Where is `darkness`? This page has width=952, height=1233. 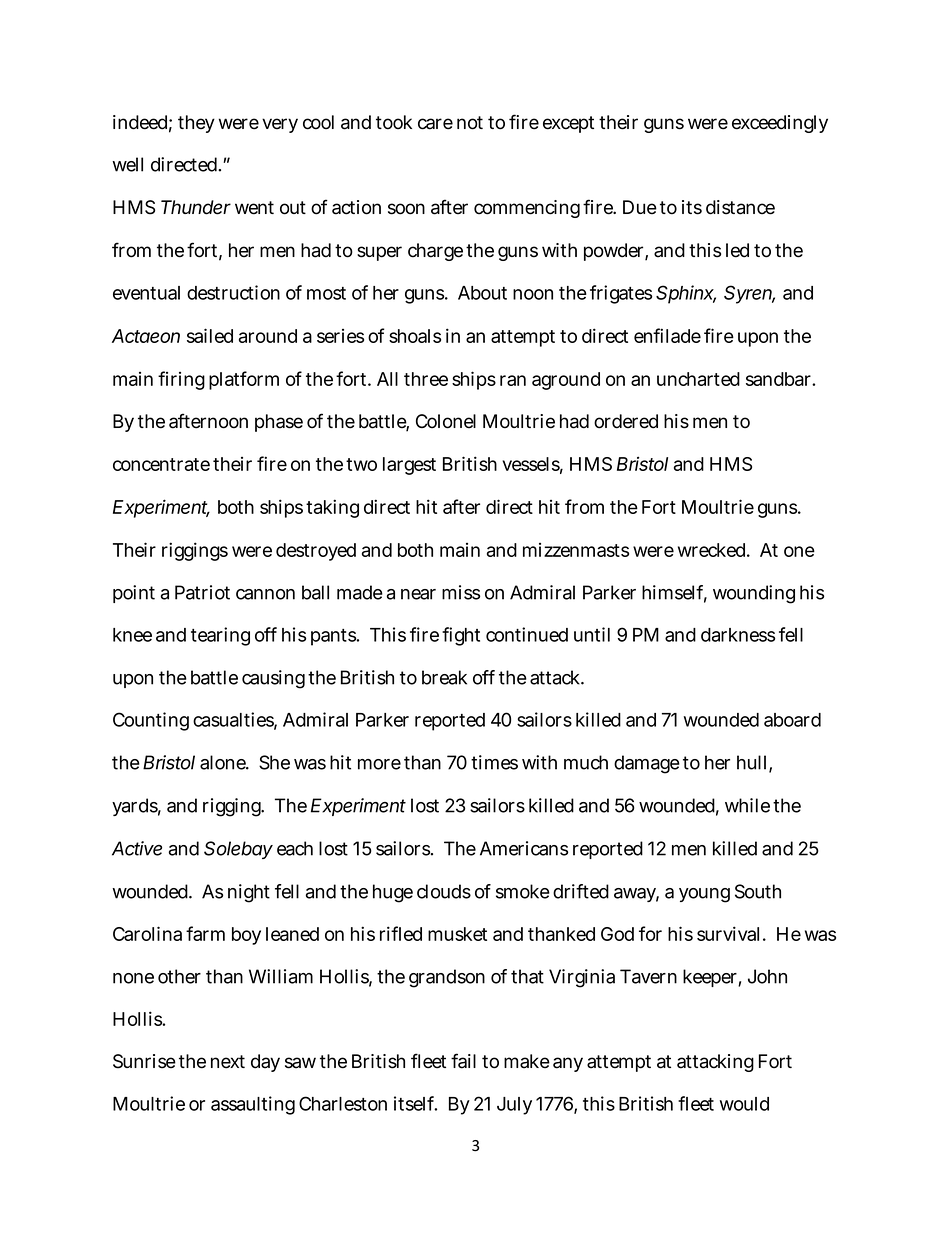
darkness is located at coordinates (738, 635).
